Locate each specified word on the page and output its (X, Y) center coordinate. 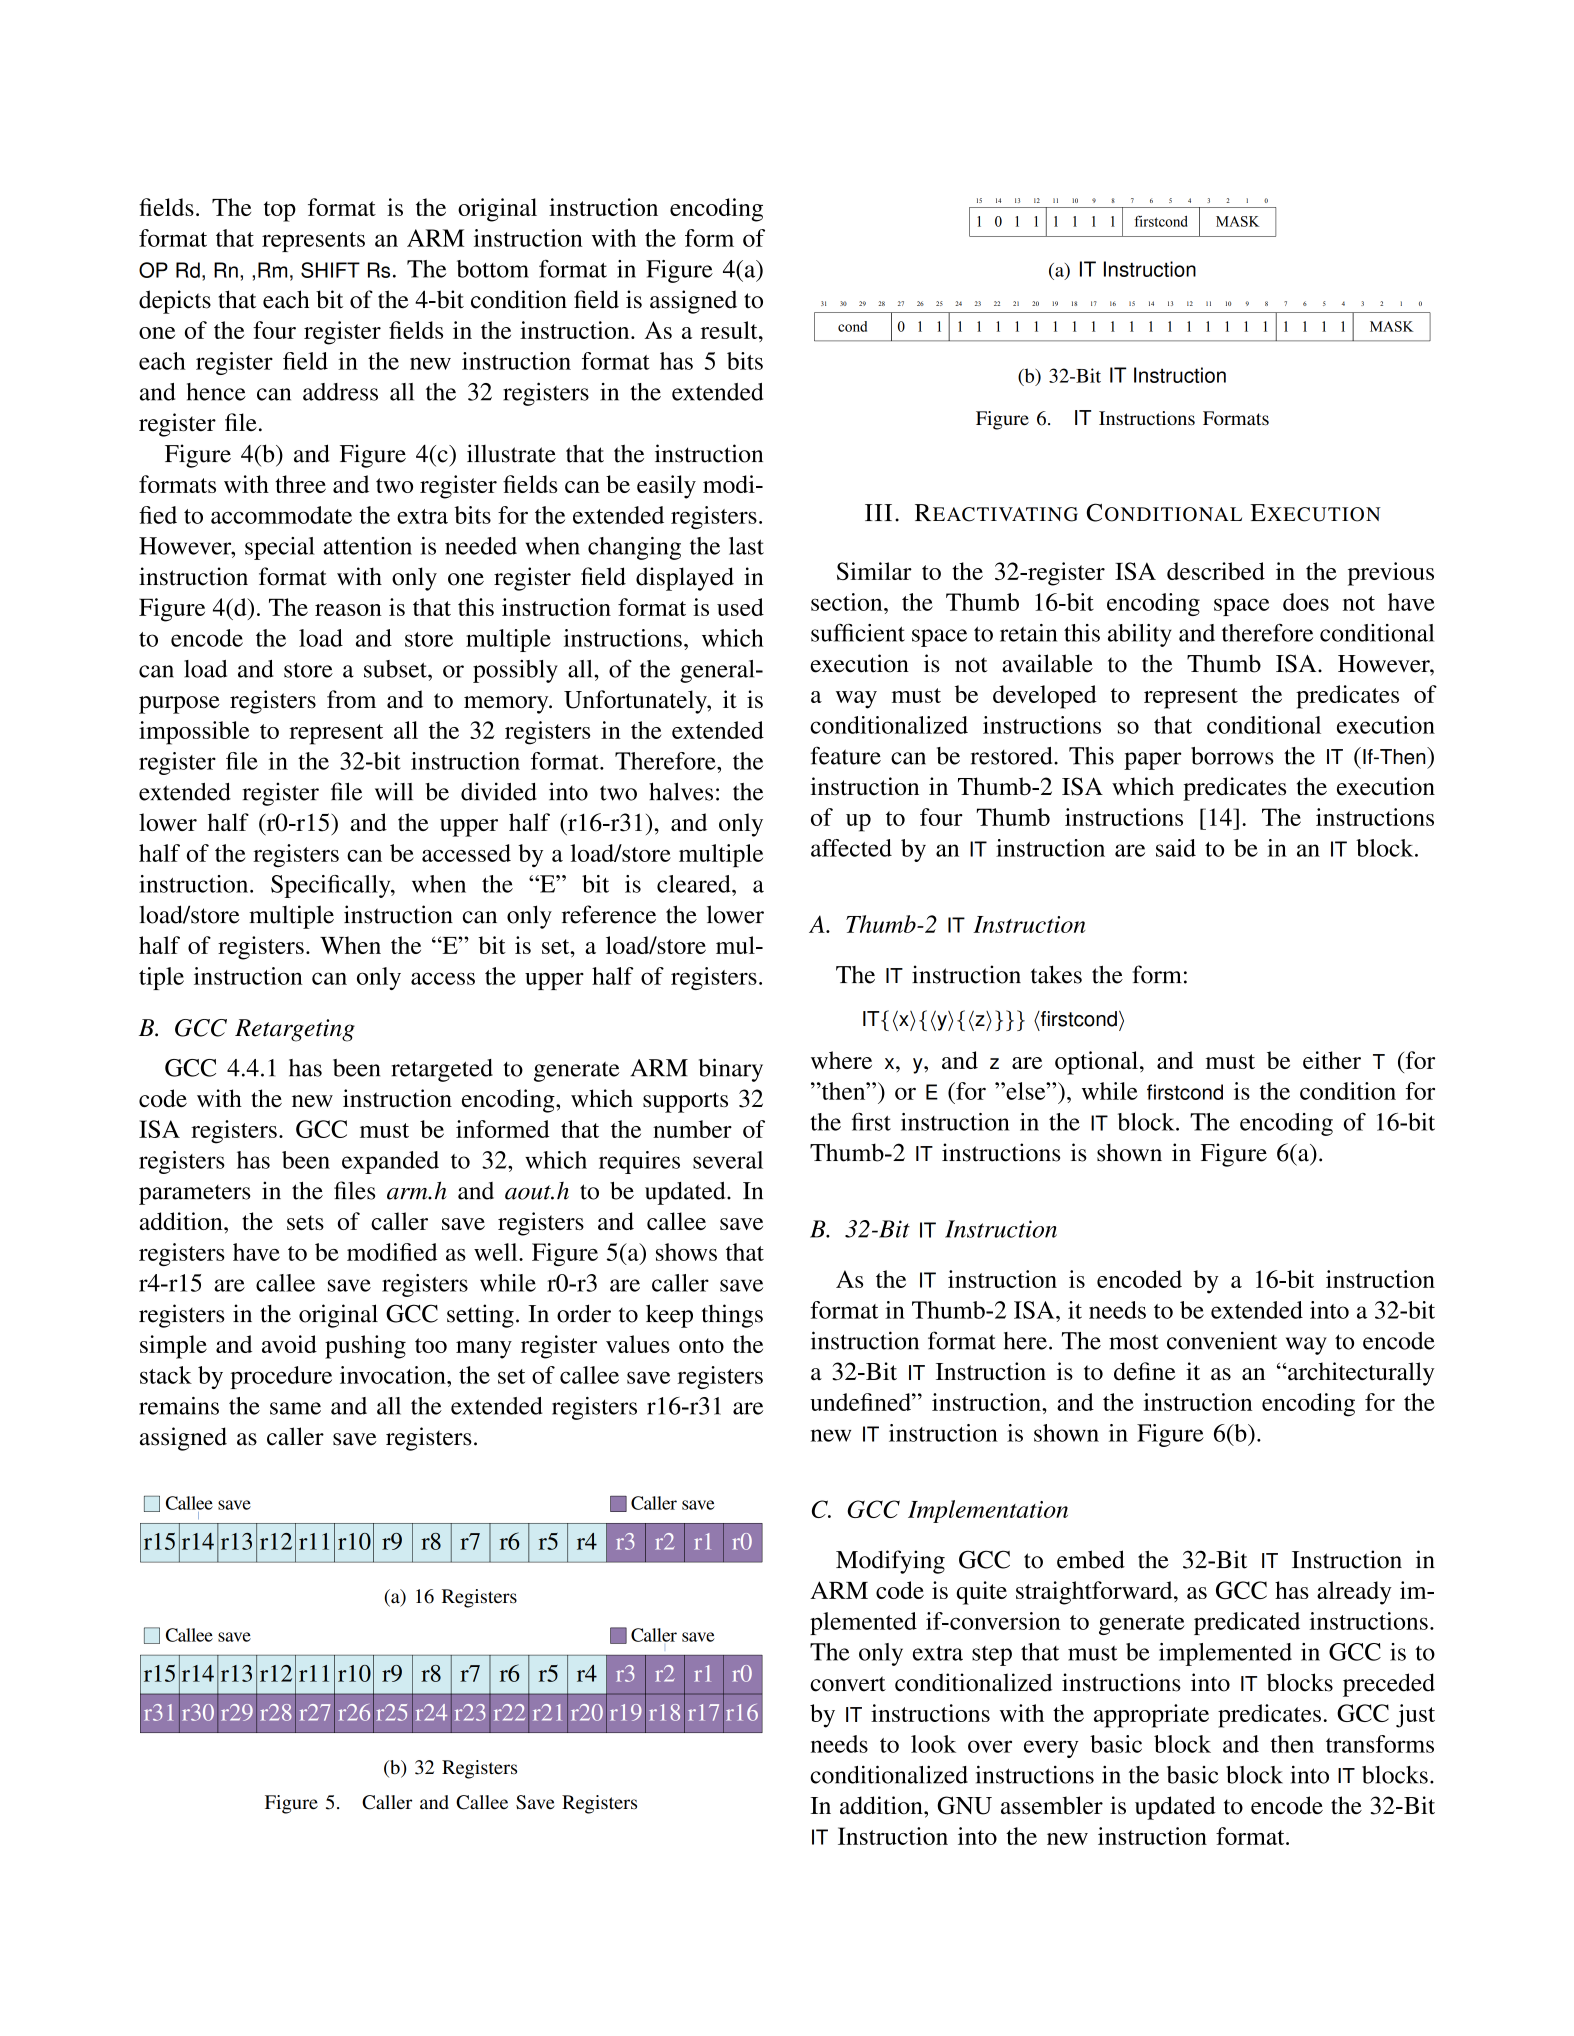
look (933, 1744)
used (740, 607)
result (730, 330)
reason (348, 610)
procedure (281, 1377)
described (1216, 571)
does (1306, 602)
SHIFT (330, 270)
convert (848, 1684)
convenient (1222, 1340)
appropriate (1151, 1716)
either (1332, 1060)
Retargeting (295, 1030)
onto (701, 1345)
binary (731, 1070)
